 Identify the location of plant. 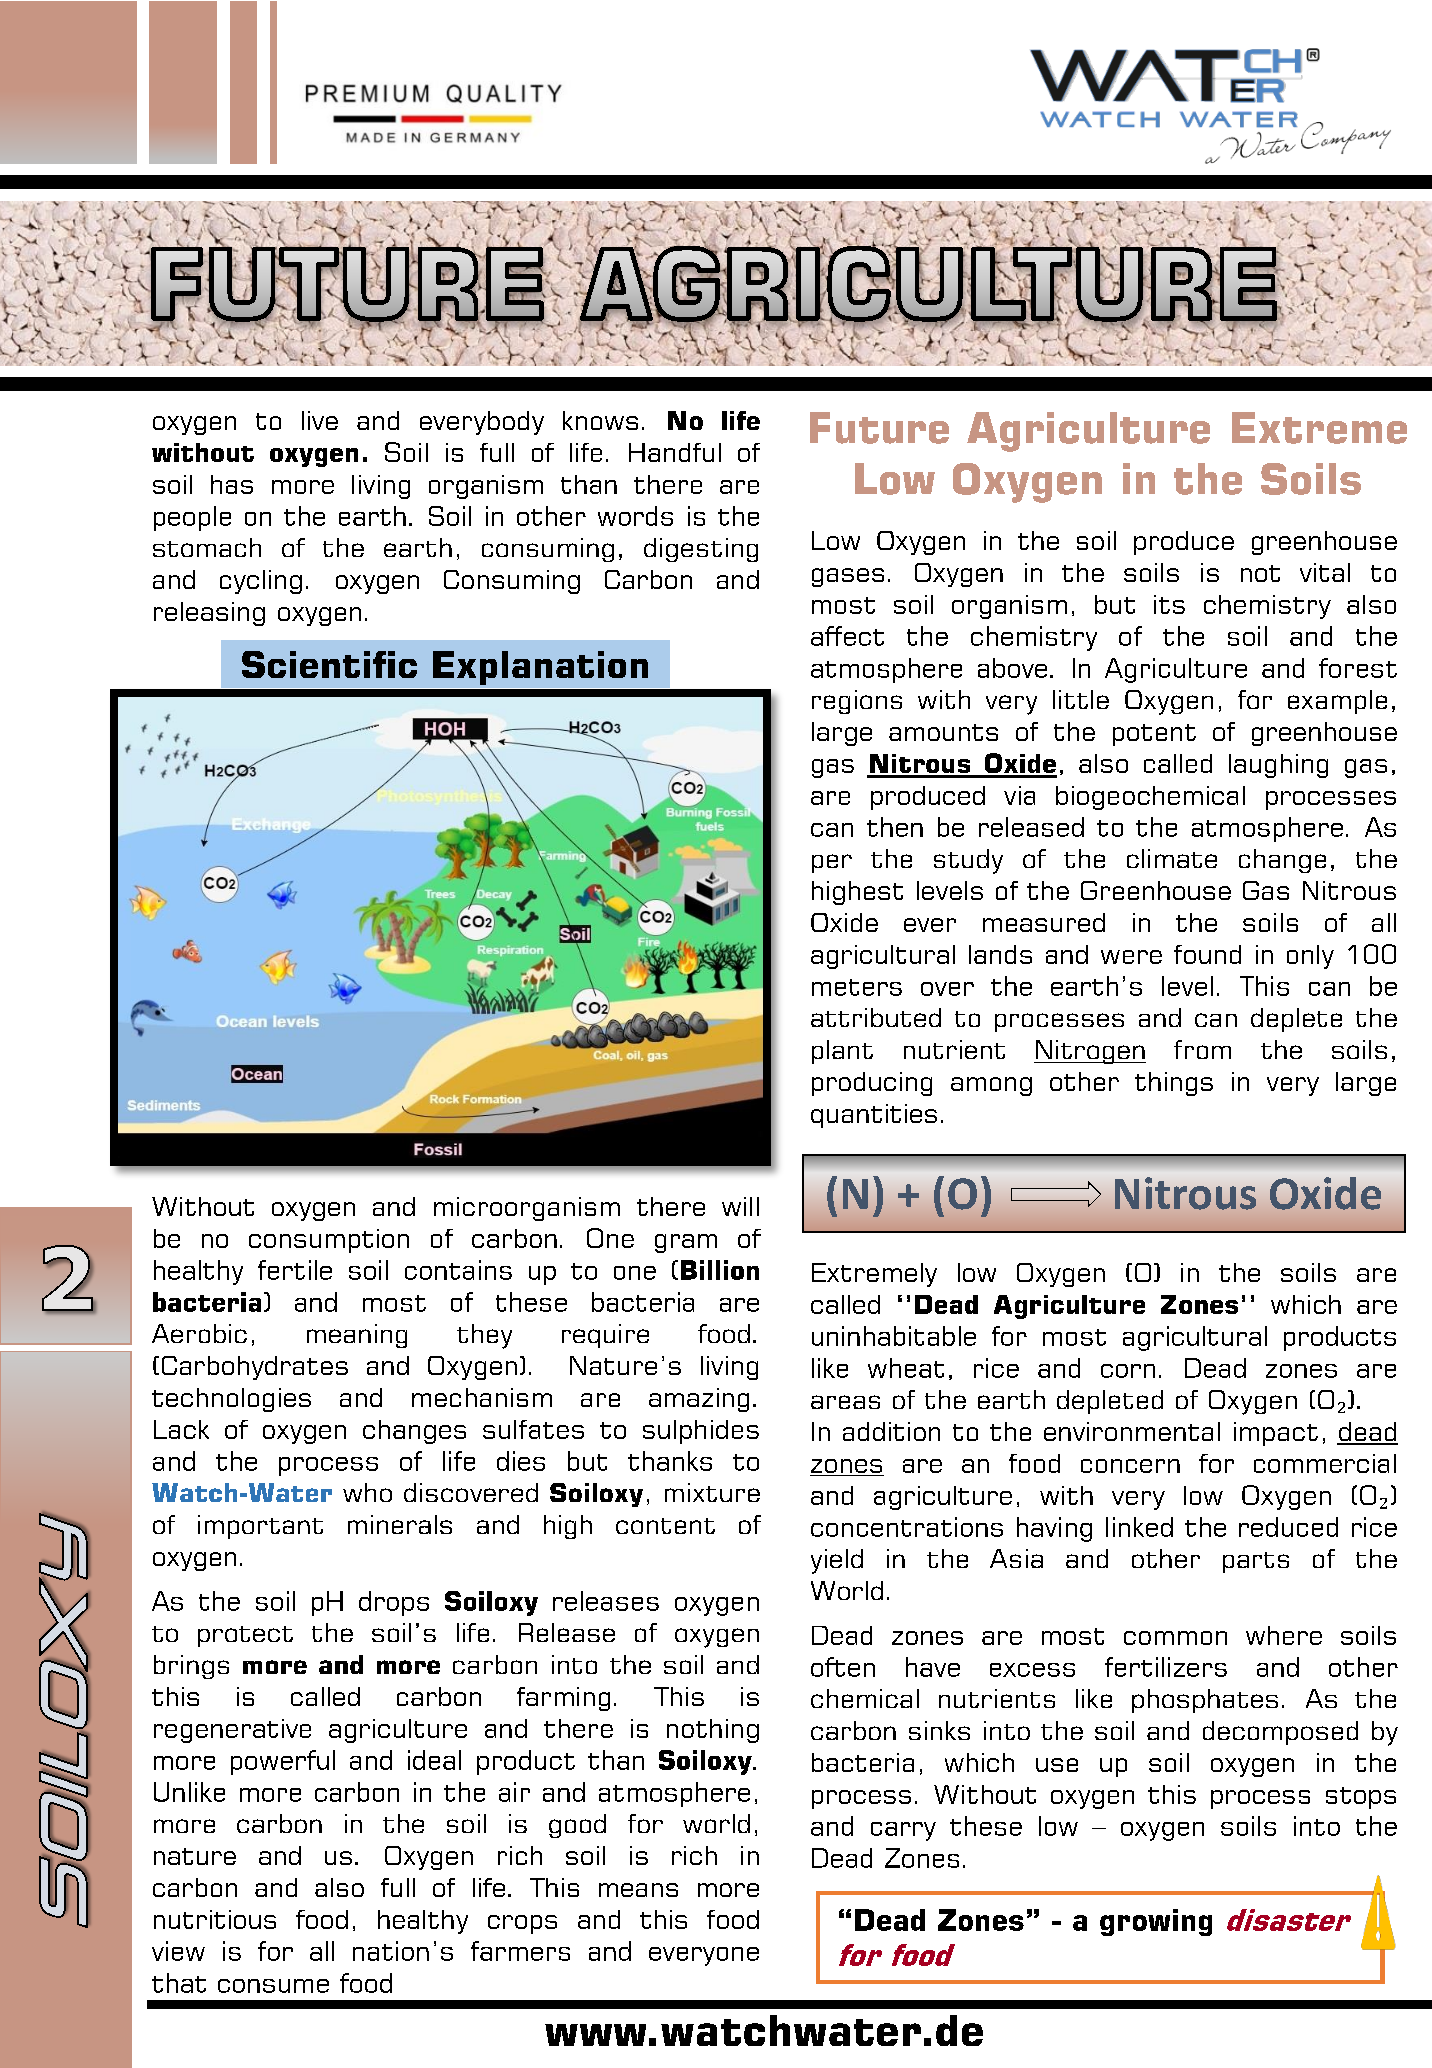
(842, 1052).
